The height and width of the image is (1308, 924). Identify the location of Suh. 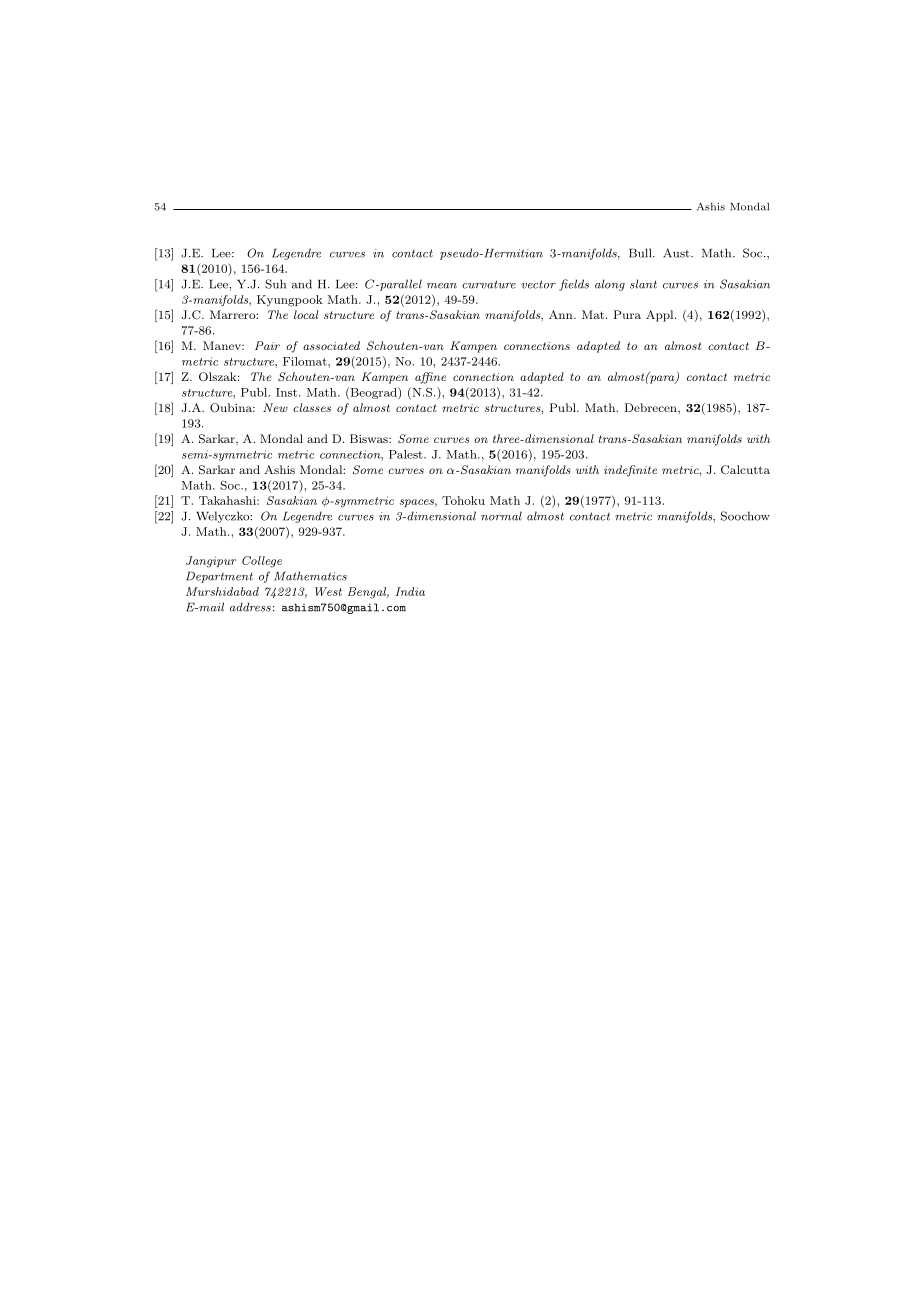
(275, 284).
